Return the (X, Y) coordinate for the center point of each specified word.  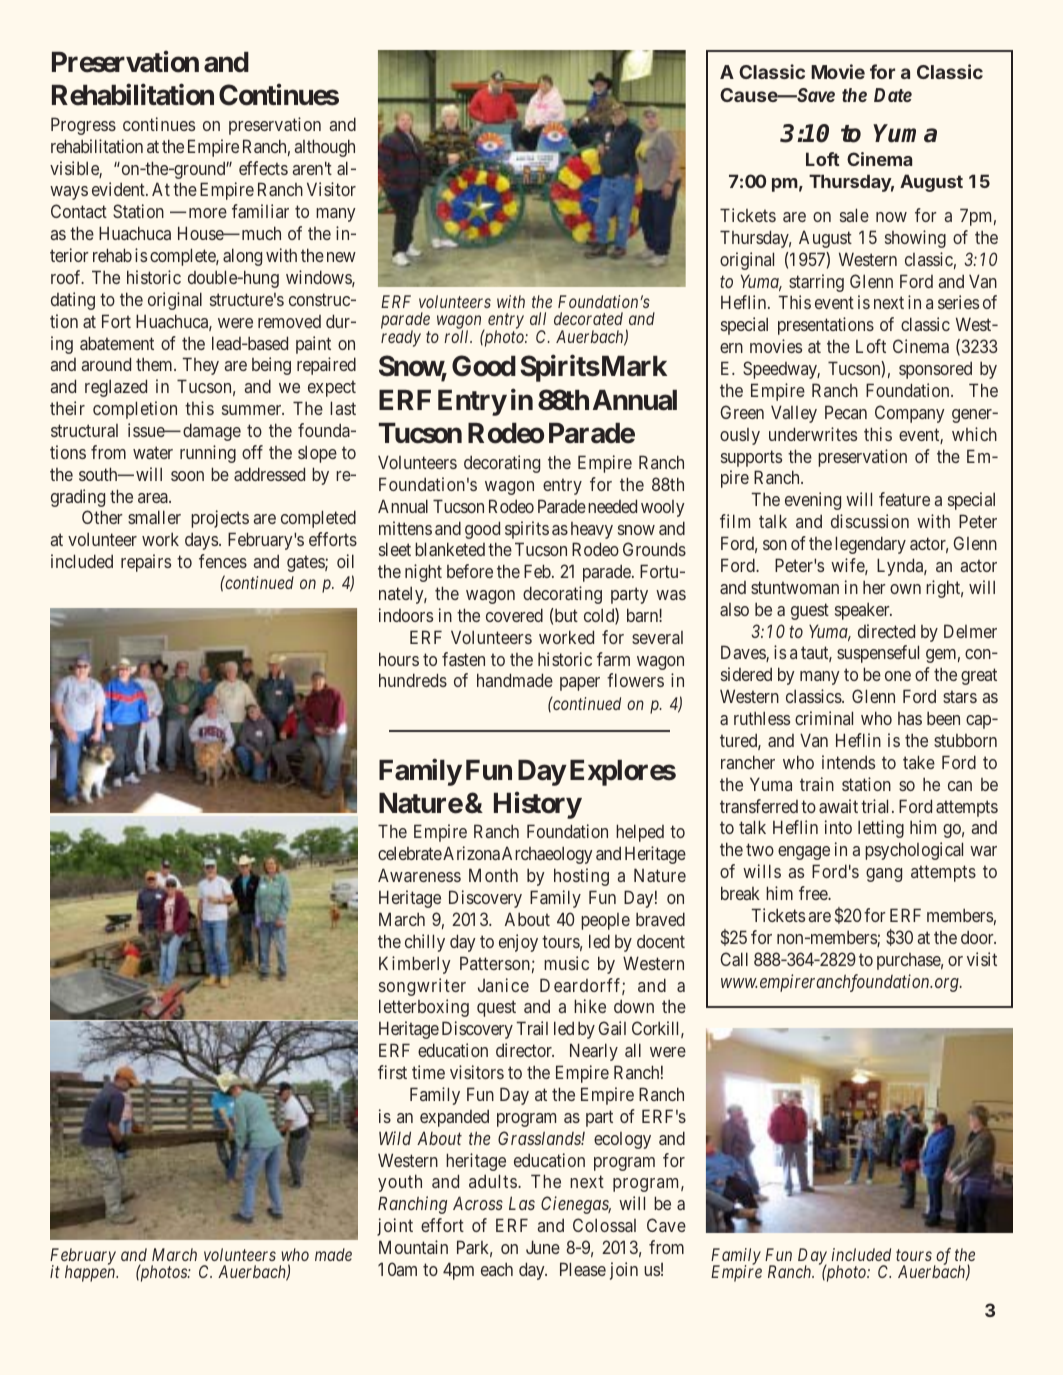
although (325, 148)
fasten (463, 659)
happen (91, 1273)
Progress (83, 126)
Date (893, 95)
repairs (146, 563)
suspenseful (878, 654)
